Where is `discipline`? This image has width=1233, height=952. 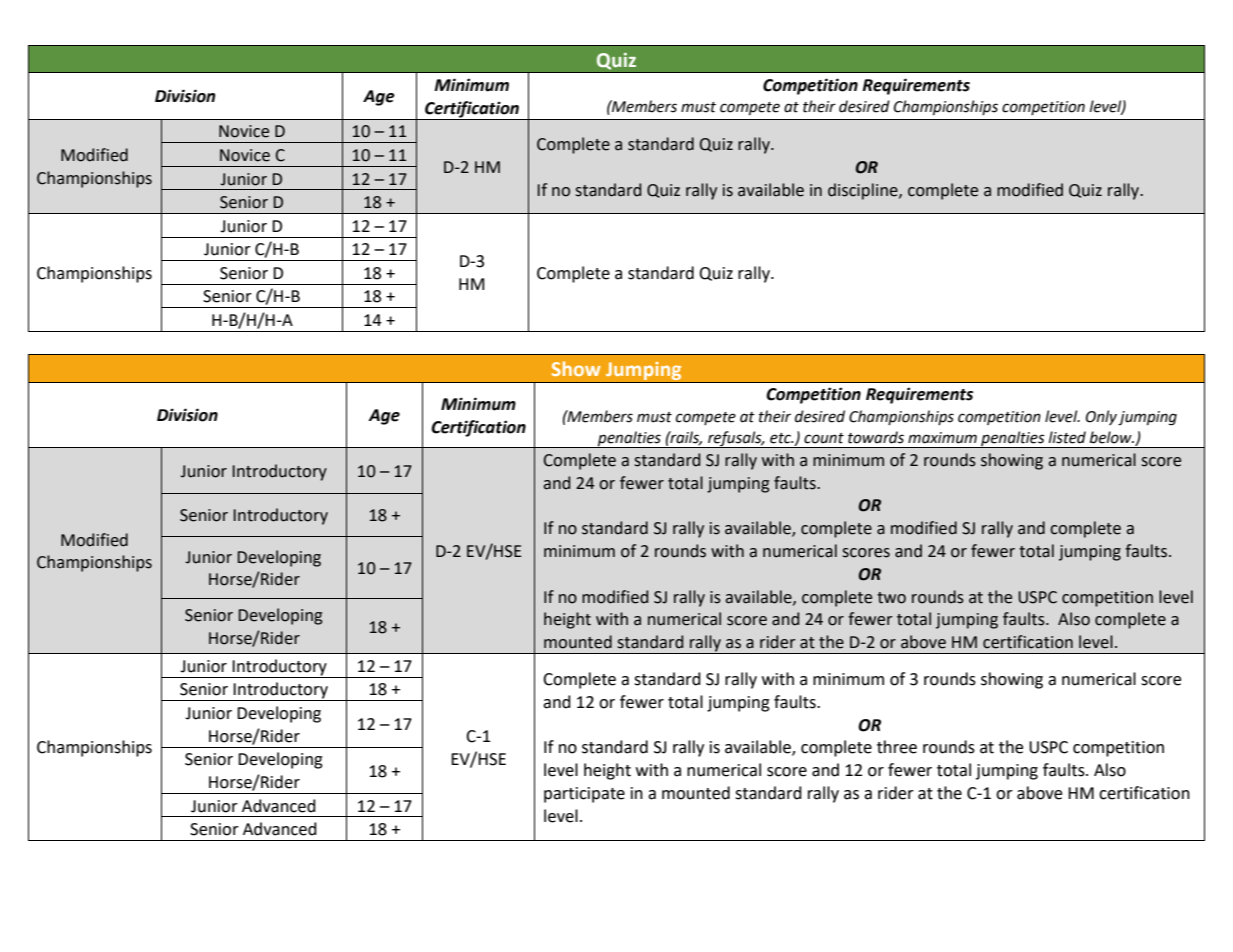 discipline is located at coordinates (864, 191).
